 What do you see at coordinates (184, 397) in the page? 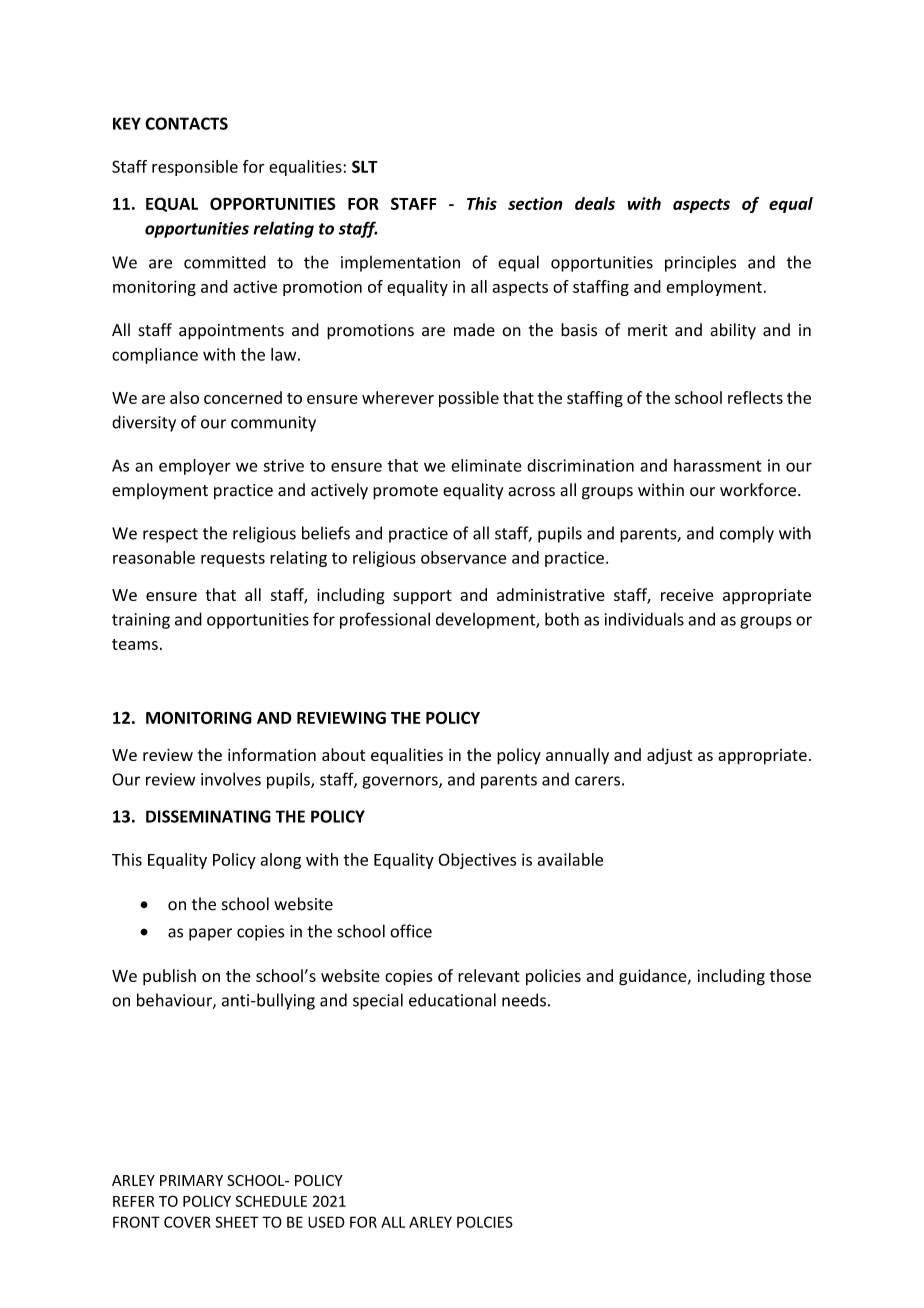
I see `also` at bounding box center [184, 397].
